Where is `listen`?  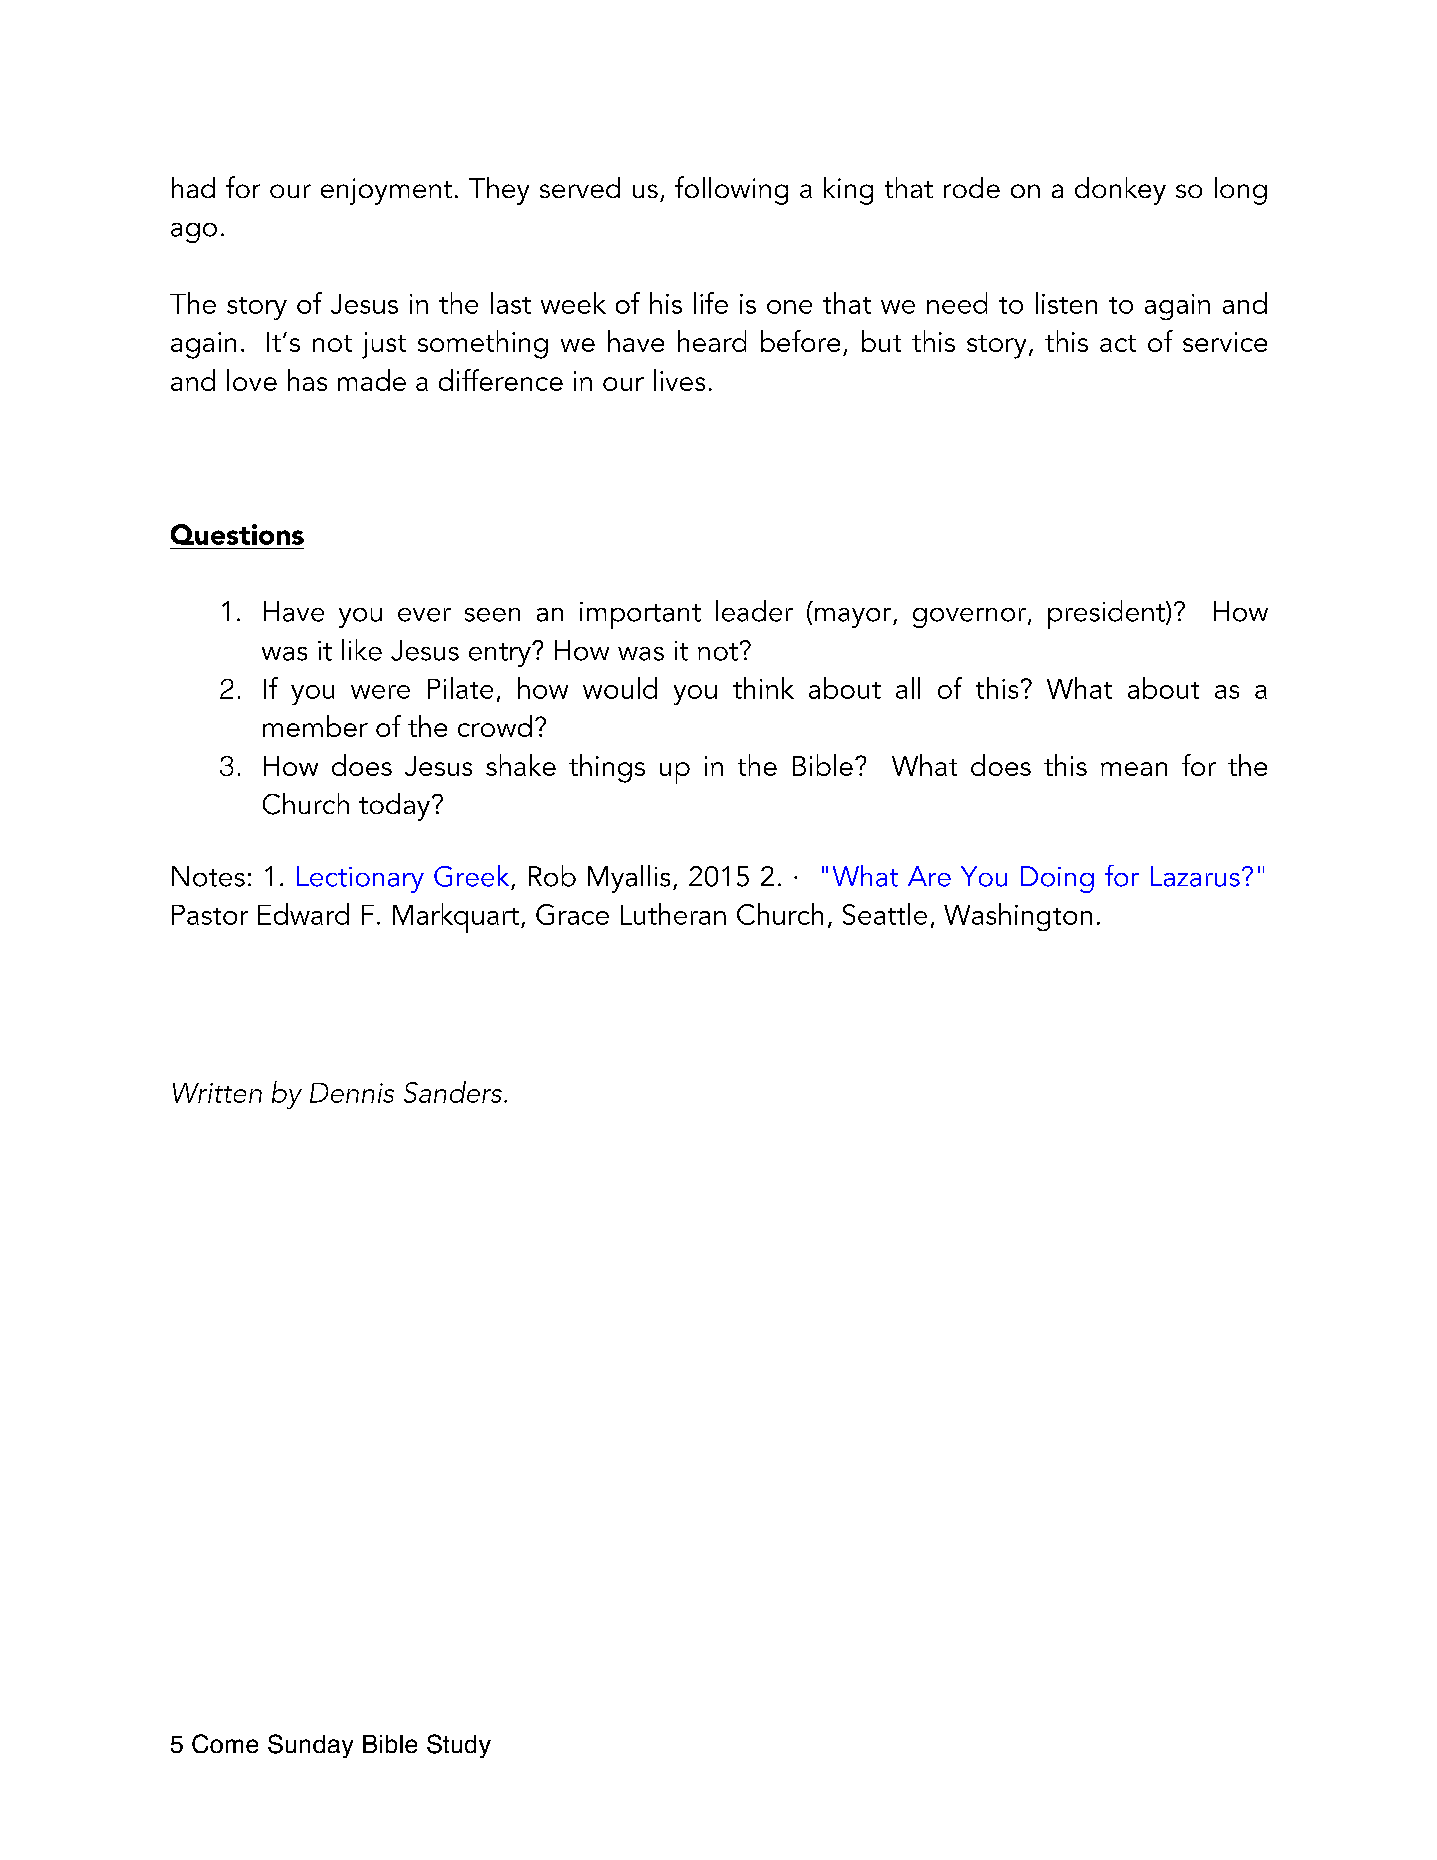 listen is located at coordinates (1066, 303).
